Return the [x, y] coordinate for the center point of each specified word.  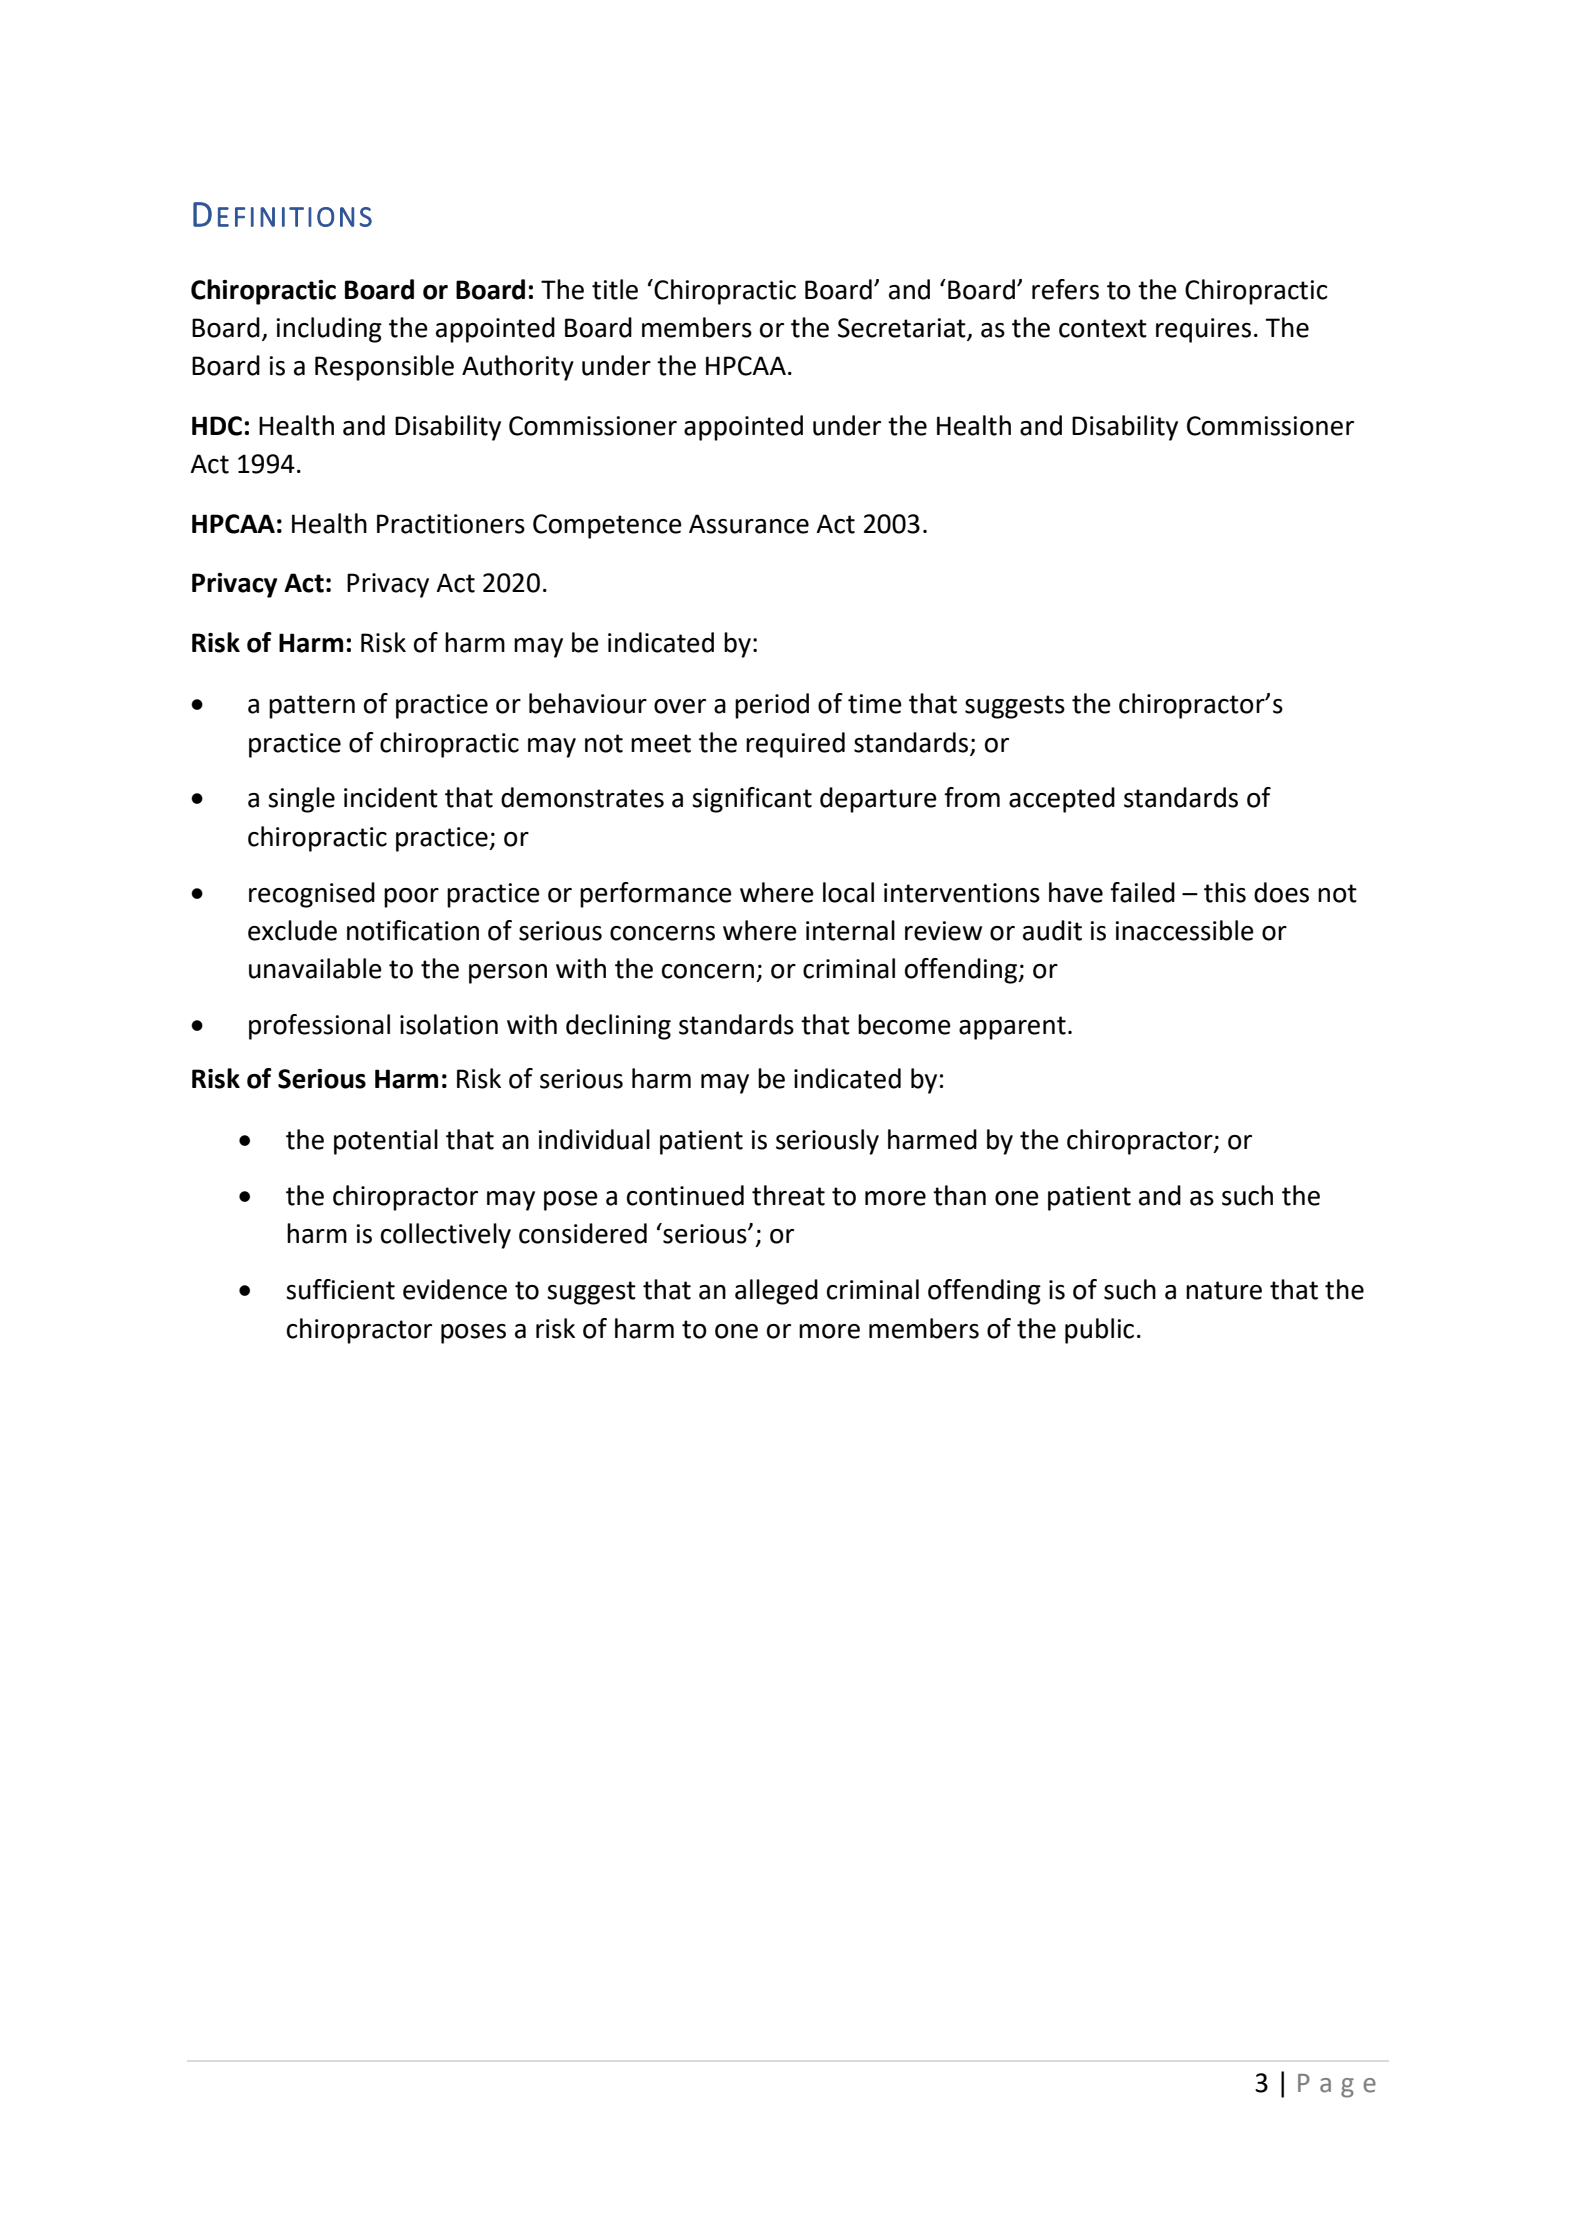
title [615, 289]
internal [850, 930]
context [1103, 328]
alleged [776, 1292]
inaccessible [1184, 930]
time [875, 704]
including [329, 330]
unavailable [315, 968]
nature [1224, 1290]
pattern [312, 707]
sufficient [340, 1289]
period [772, 706]
